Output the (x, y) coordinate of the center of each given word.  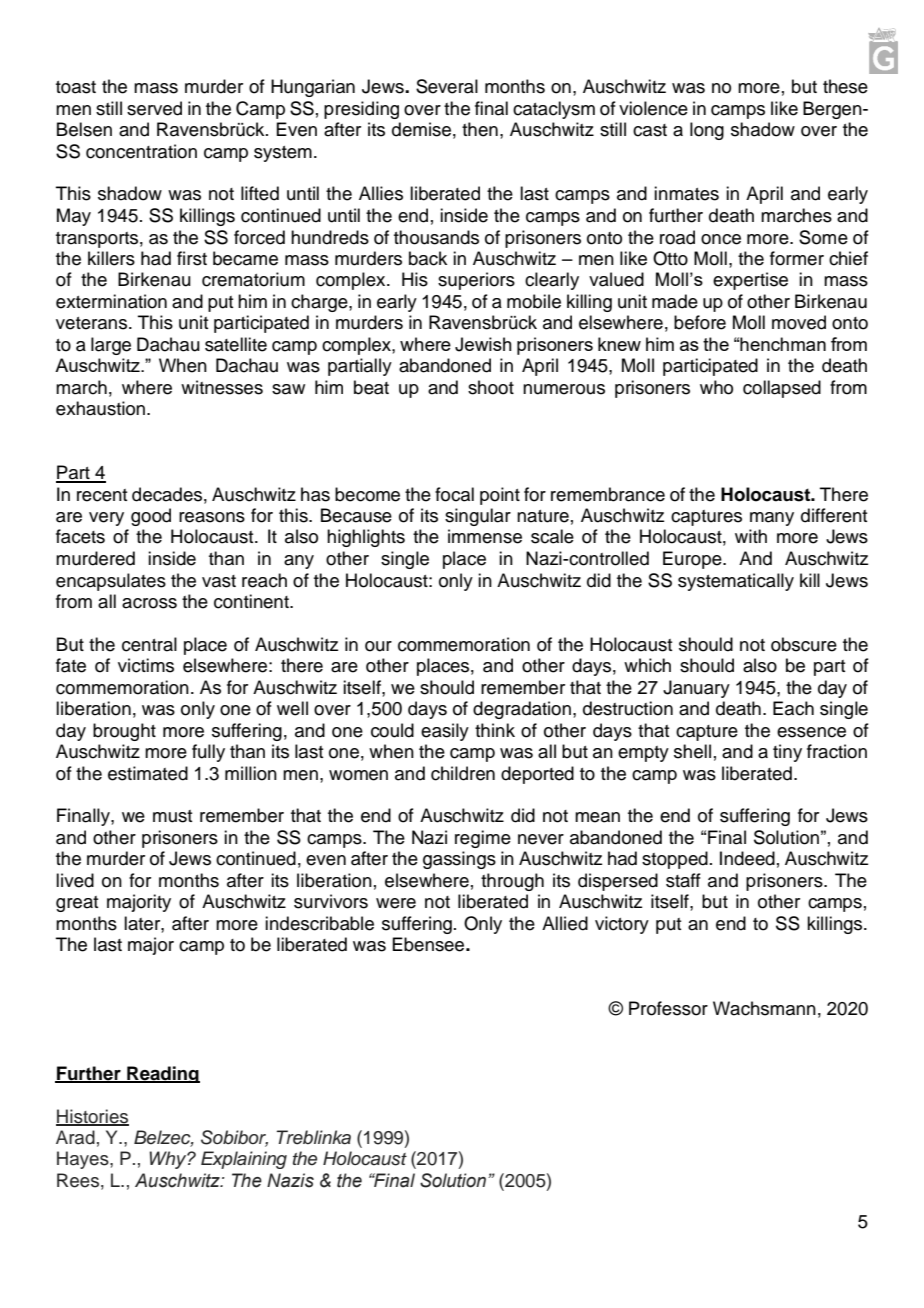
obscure (804, 644)
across (149, 603)
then (480, 129)
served (154, 108)
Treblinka (313, 1137)
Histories (92, 1117)
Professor (668, 1008)
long (707, 131)
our (378, 646)
